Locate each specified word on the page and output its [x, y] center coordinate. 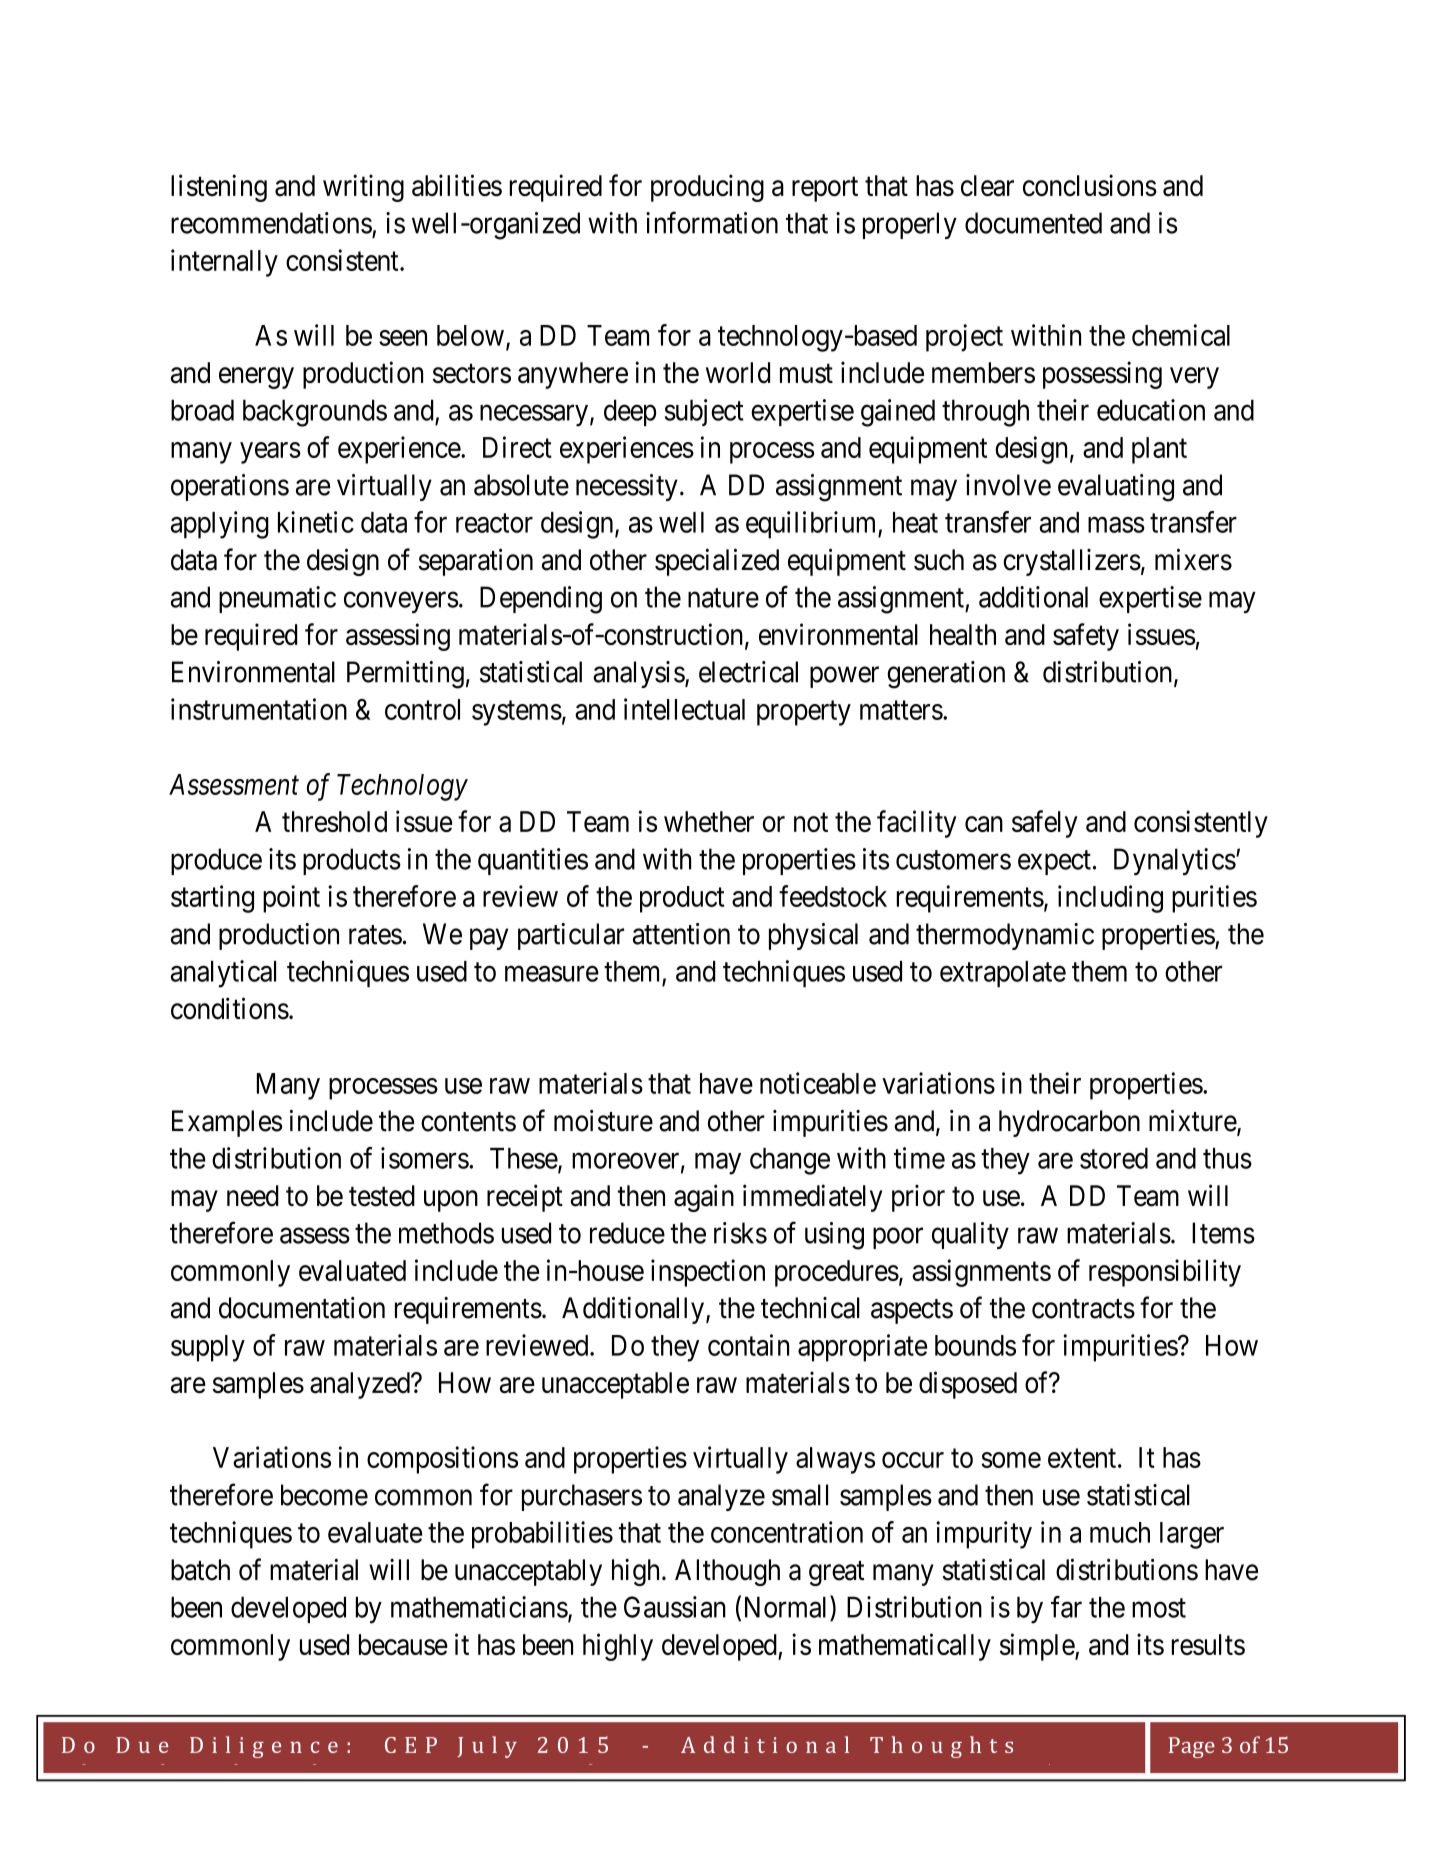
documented [1033, 223]
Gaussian [675, 1607]
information [712, 222]
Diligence [264, 1747]
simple [1038, 1647]
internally [224, 263]
